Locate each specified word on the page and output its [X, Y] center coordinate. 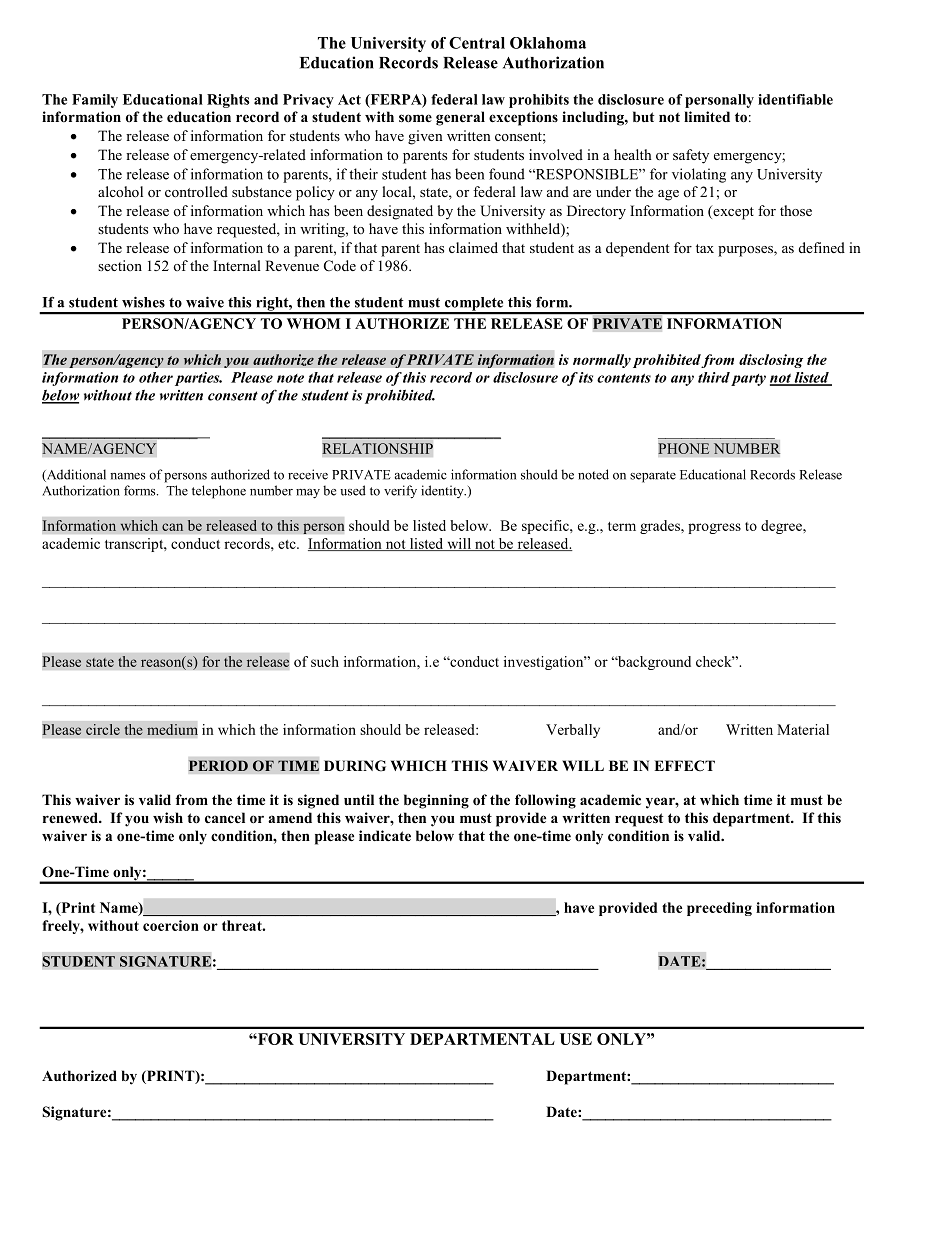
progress [714, 528]
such [325, 661]
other [156, 377]
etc [288, 544]
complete [474, 305]
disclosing [771, 361]
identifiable [795, 99]
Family [95, 101]
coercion [171, 925]
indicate [385, 835]
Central [477, 43]
